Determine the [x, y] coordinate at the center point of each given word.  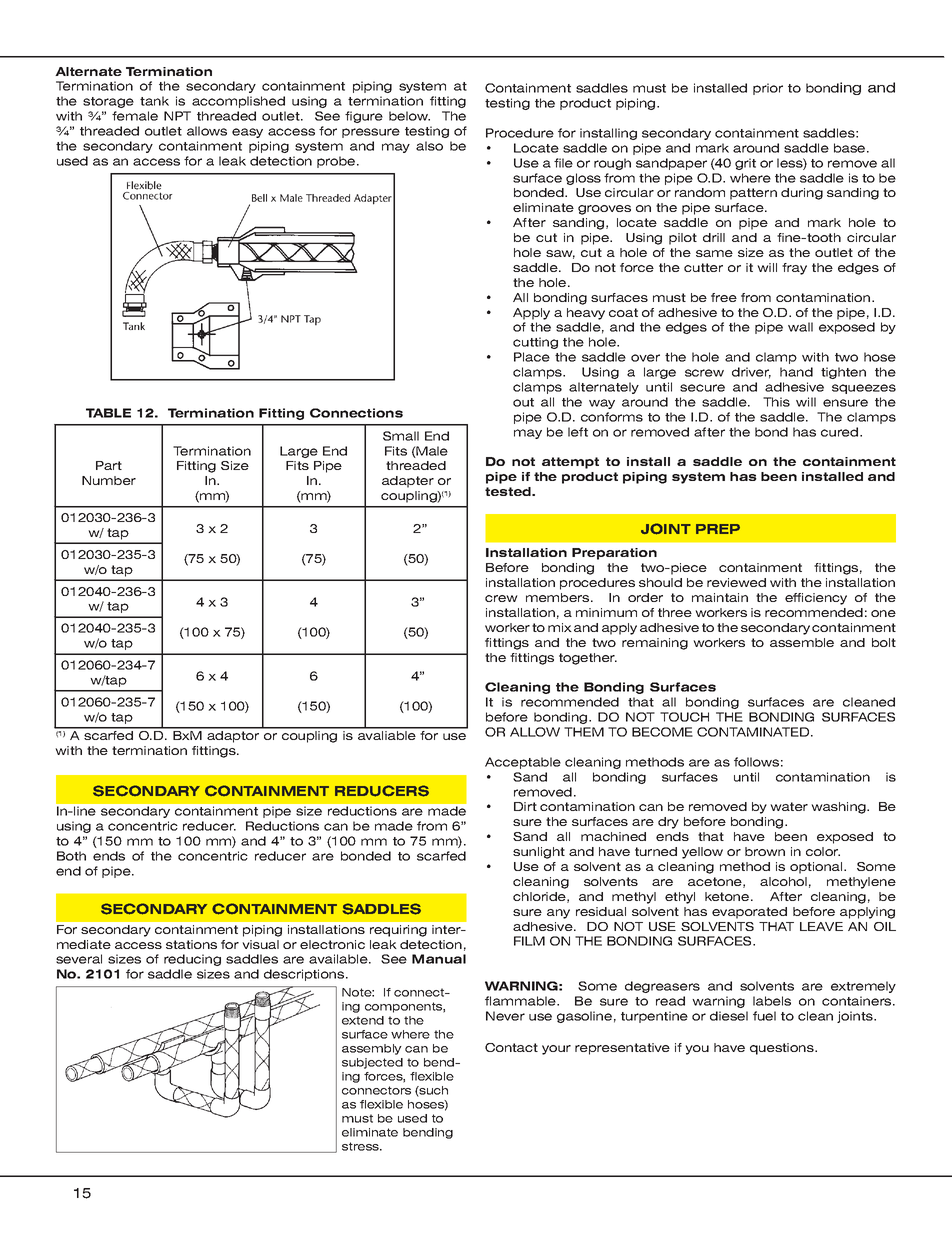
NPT [177, 116]
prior [768, 89]
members [559, 597]
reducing [192, 960]
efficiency [816, 599]
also [429, 146]
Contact [511, 1047]
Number [109, 480]
